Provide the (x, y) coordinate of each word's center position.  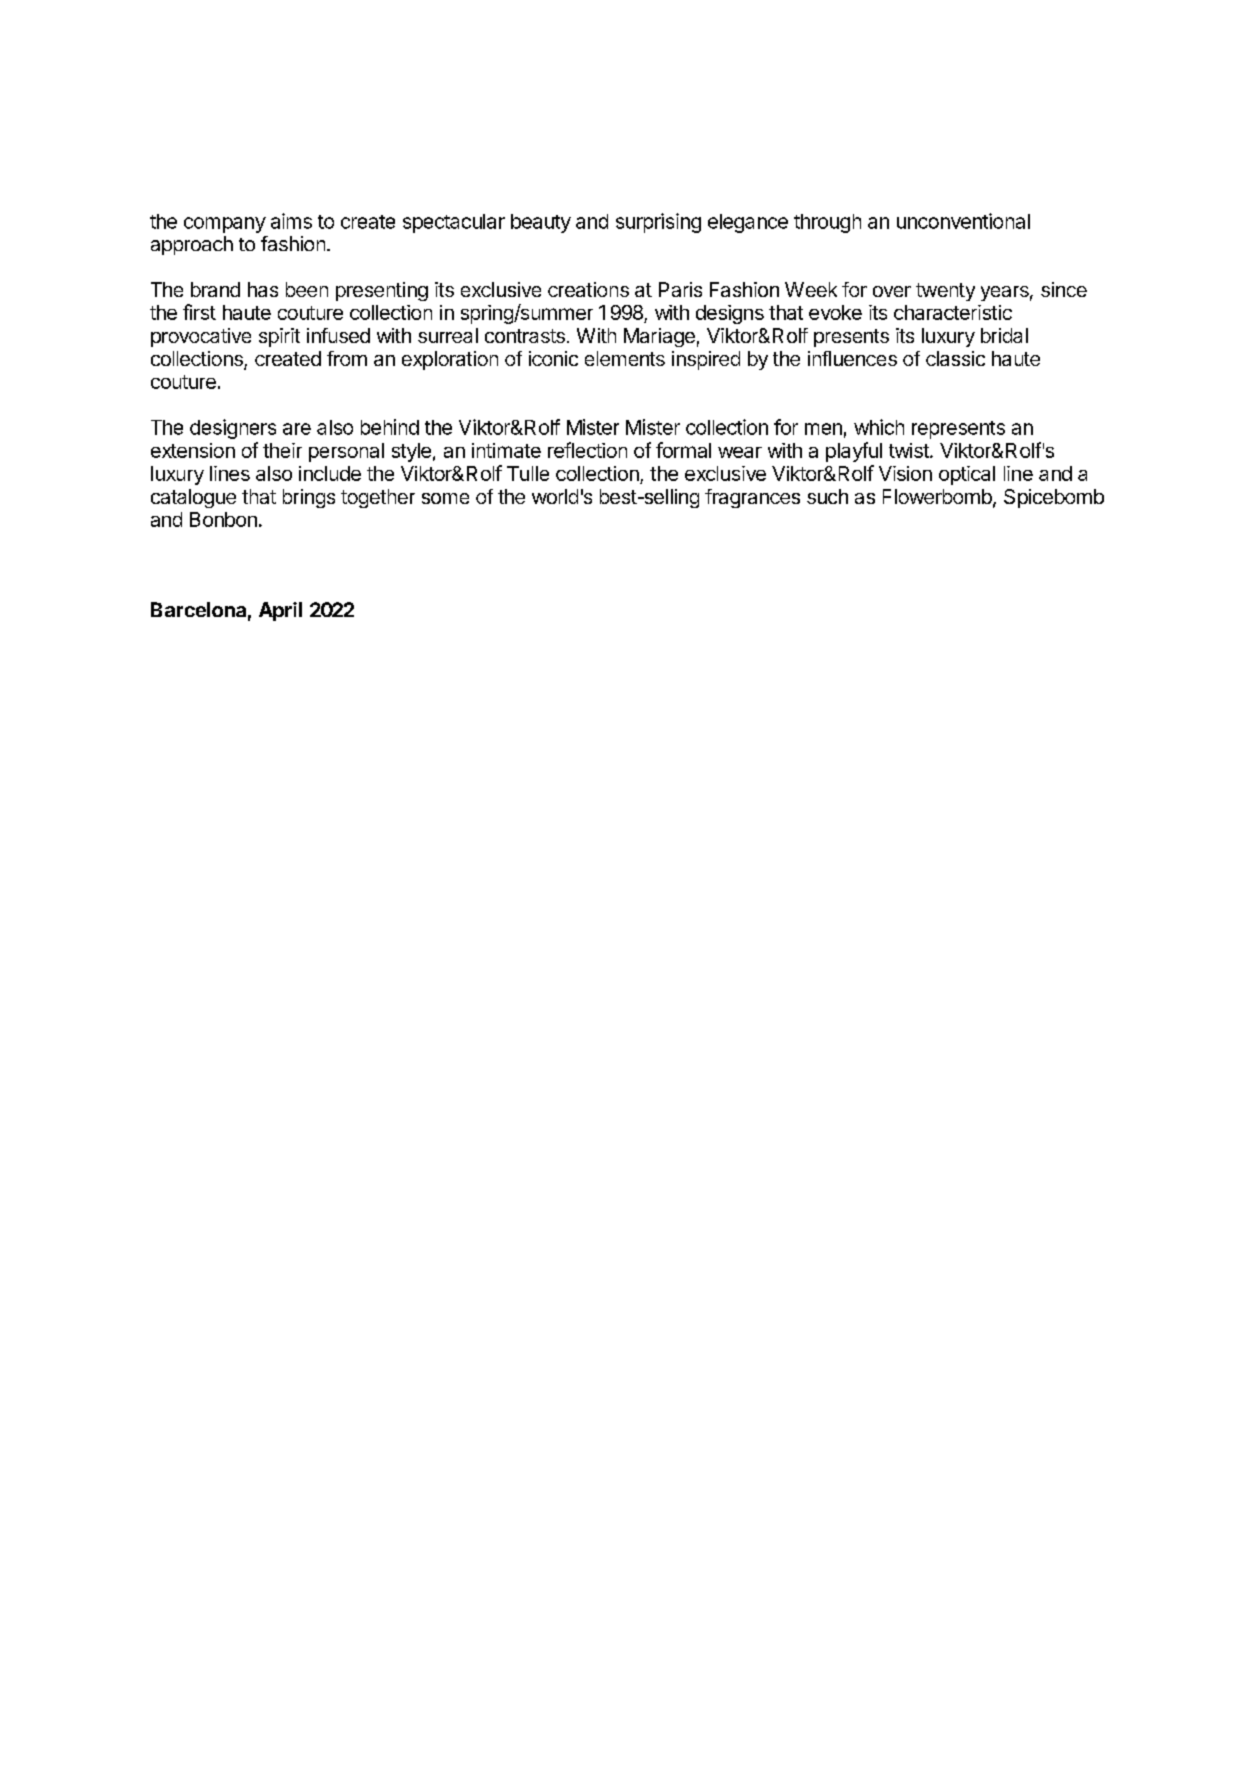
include (330, 473)
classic (955, 358)
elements (625, 358)
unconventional (963, 221)
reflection (587, 450)
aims (291, 221)
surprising (658, 223)
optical (967, 475)
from (347, 358)
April (280, 611)
